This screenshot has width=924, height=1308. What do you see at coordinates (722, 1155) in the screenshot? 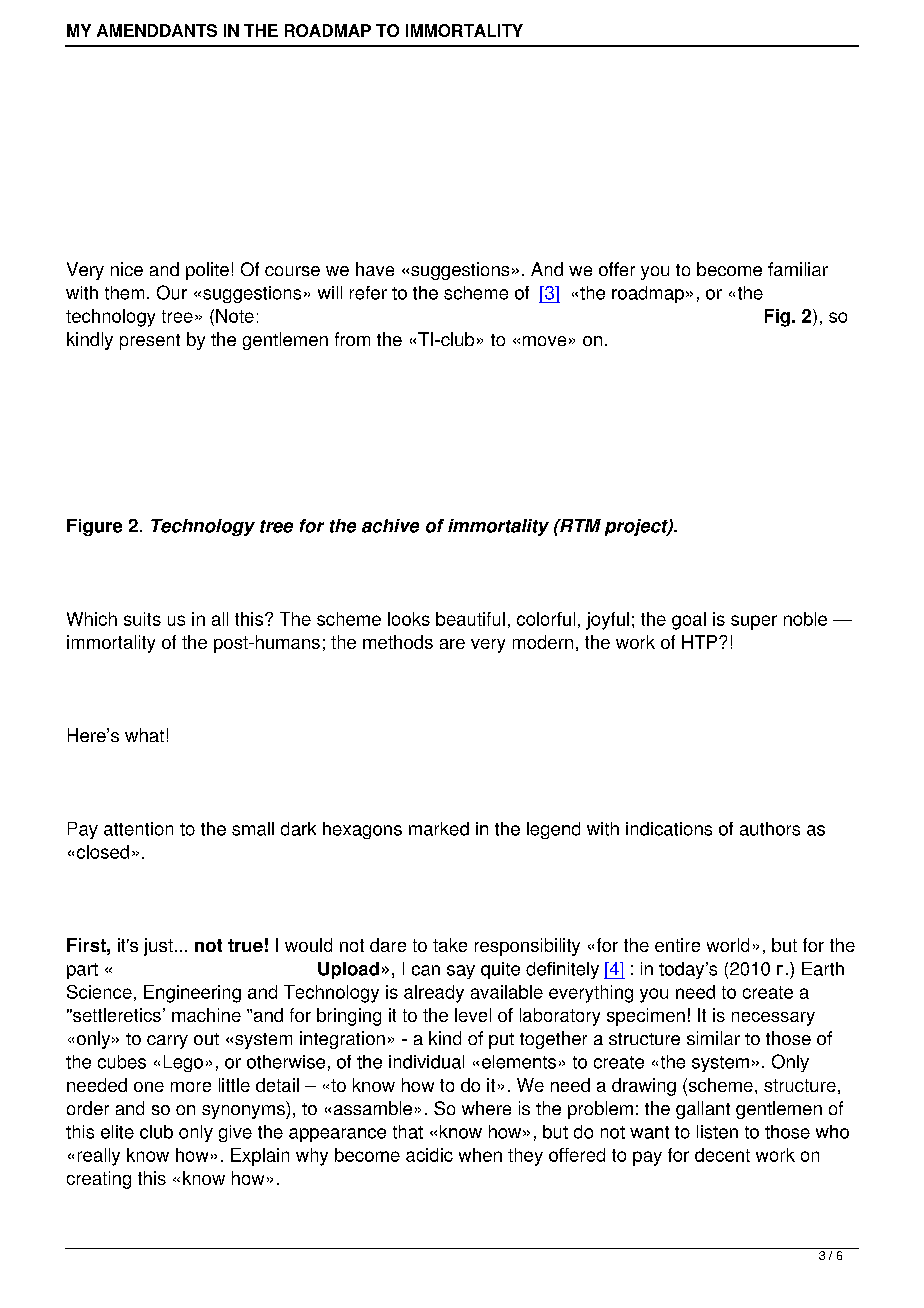
I see `decent` at bounding box center [722, 1155].
